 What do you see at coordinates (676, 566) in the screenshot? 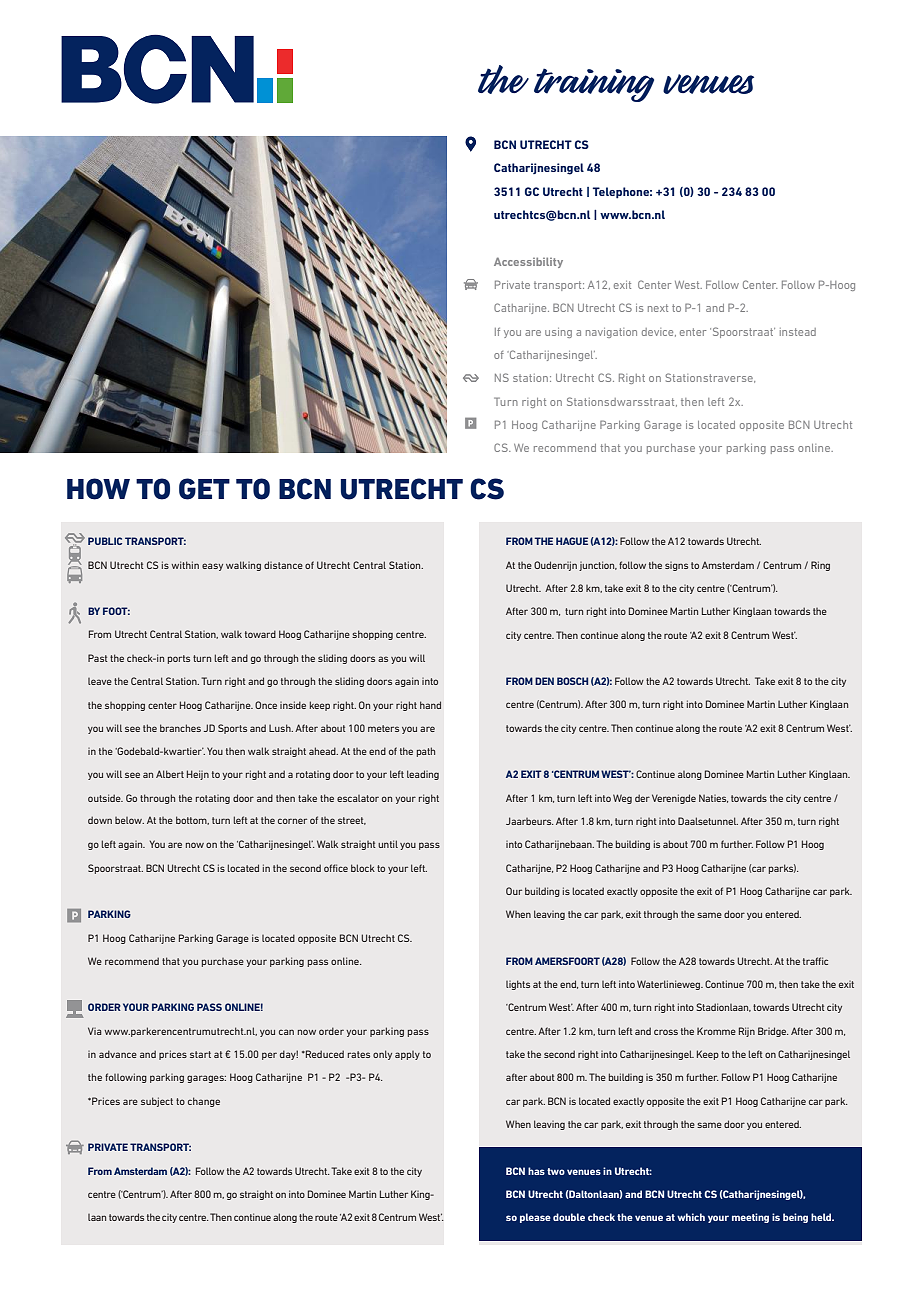
I see `signs` at bounding box center [676, 566].
